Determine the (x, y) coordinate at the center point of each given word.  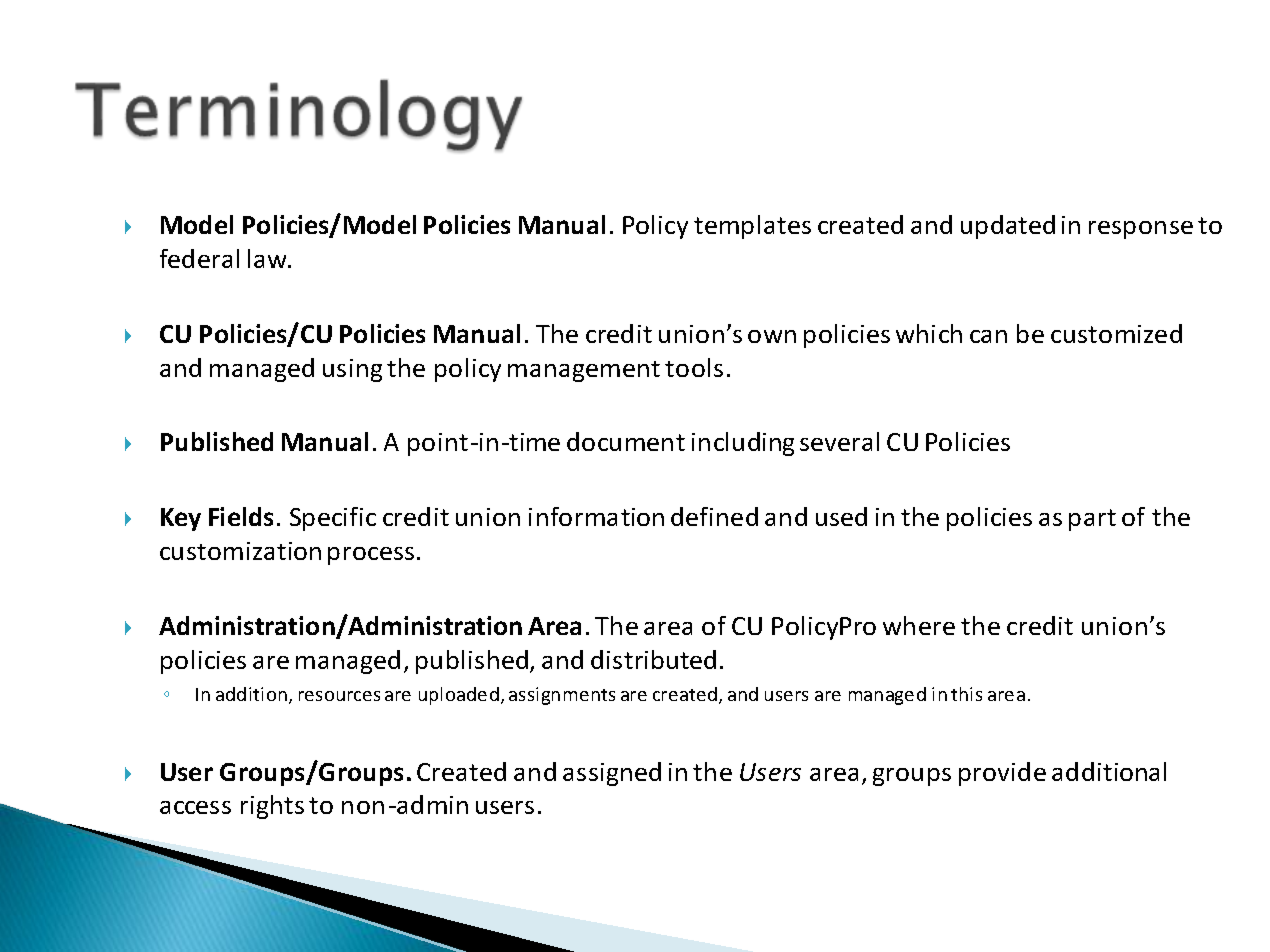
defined (714, 516)
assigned (612, 774)
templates (752, 227)
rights (272, 807)
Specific (333, 519)
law (269, 258)
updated (1008, 227)
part (1092, 520)
